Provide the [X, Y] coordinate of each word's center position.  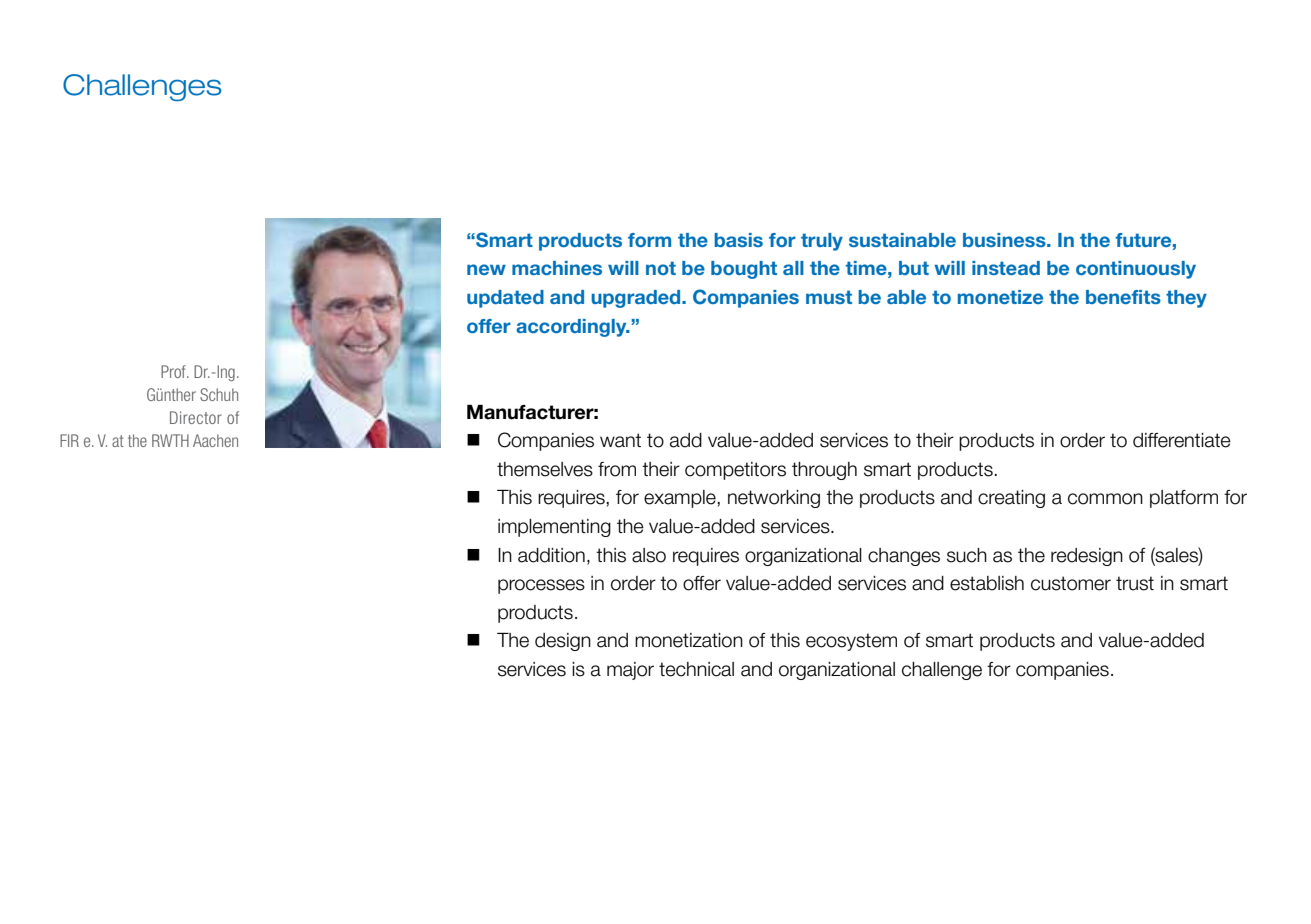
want [620, 440]
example [681, 499]
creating [1011, 499]
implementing [554, 528]
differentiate [1182, 440]
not [661, 268]
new [486, 269]
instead [1006, 268]
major [630, 671]
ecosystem [851, 642]
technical [696, 669]
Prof [174, 371]
